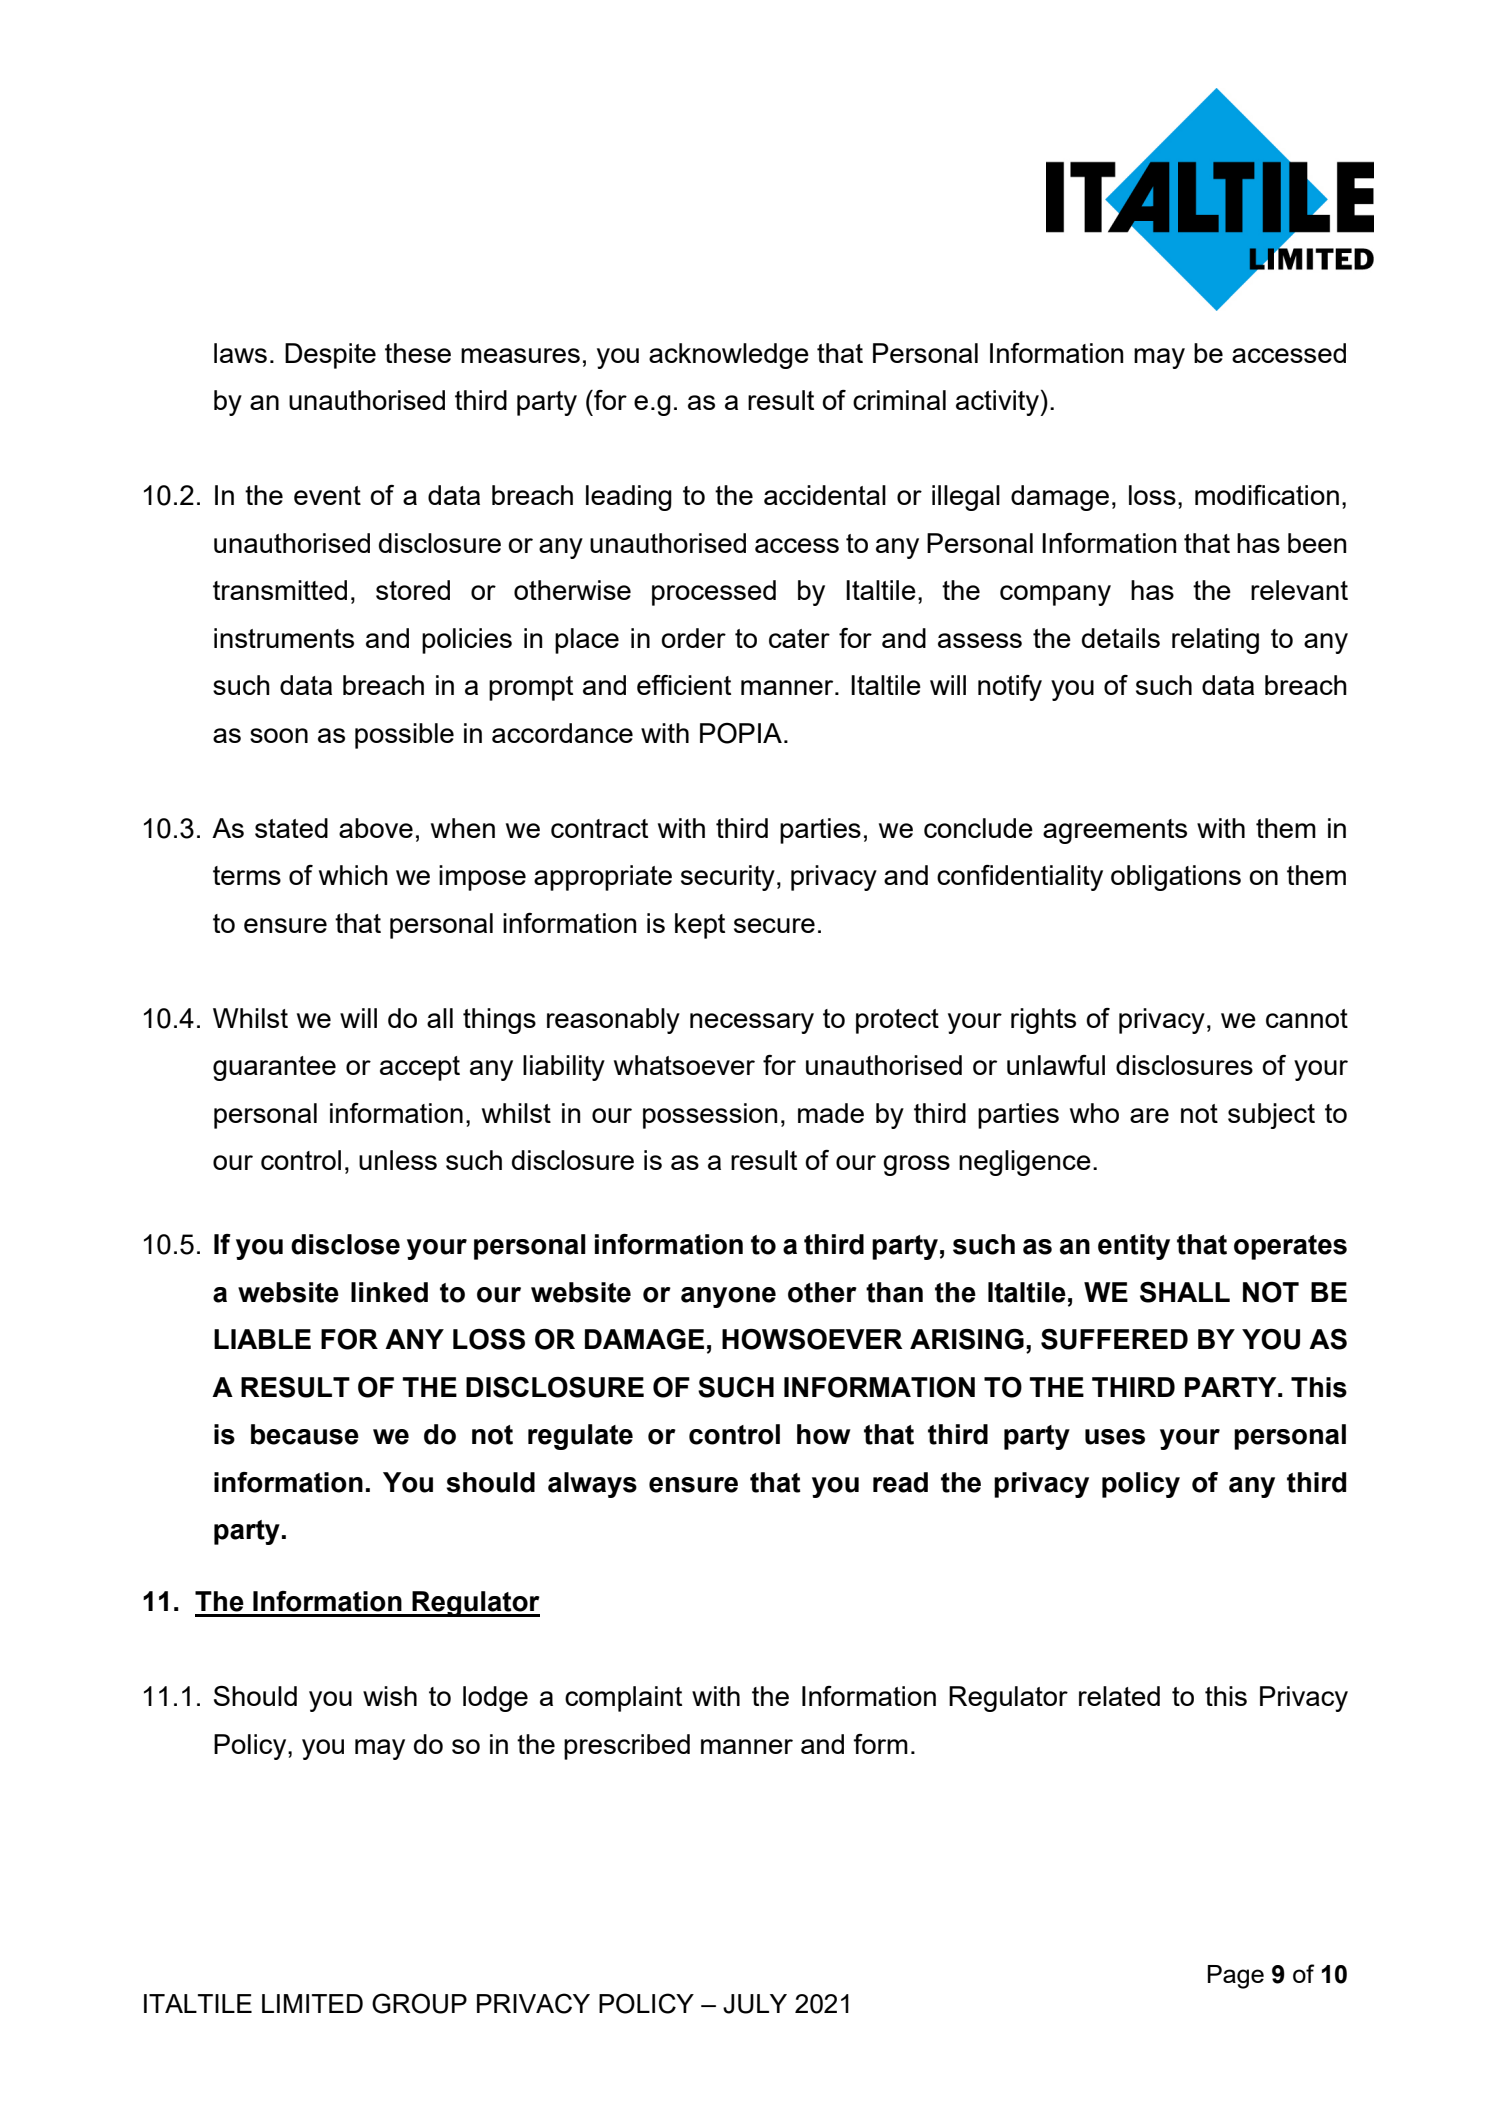 This image has width=1490, height=2107. What do you see at coordinates (419, 2003) in the image?
I see `GROUP` at bounding box center [419, 2003].
